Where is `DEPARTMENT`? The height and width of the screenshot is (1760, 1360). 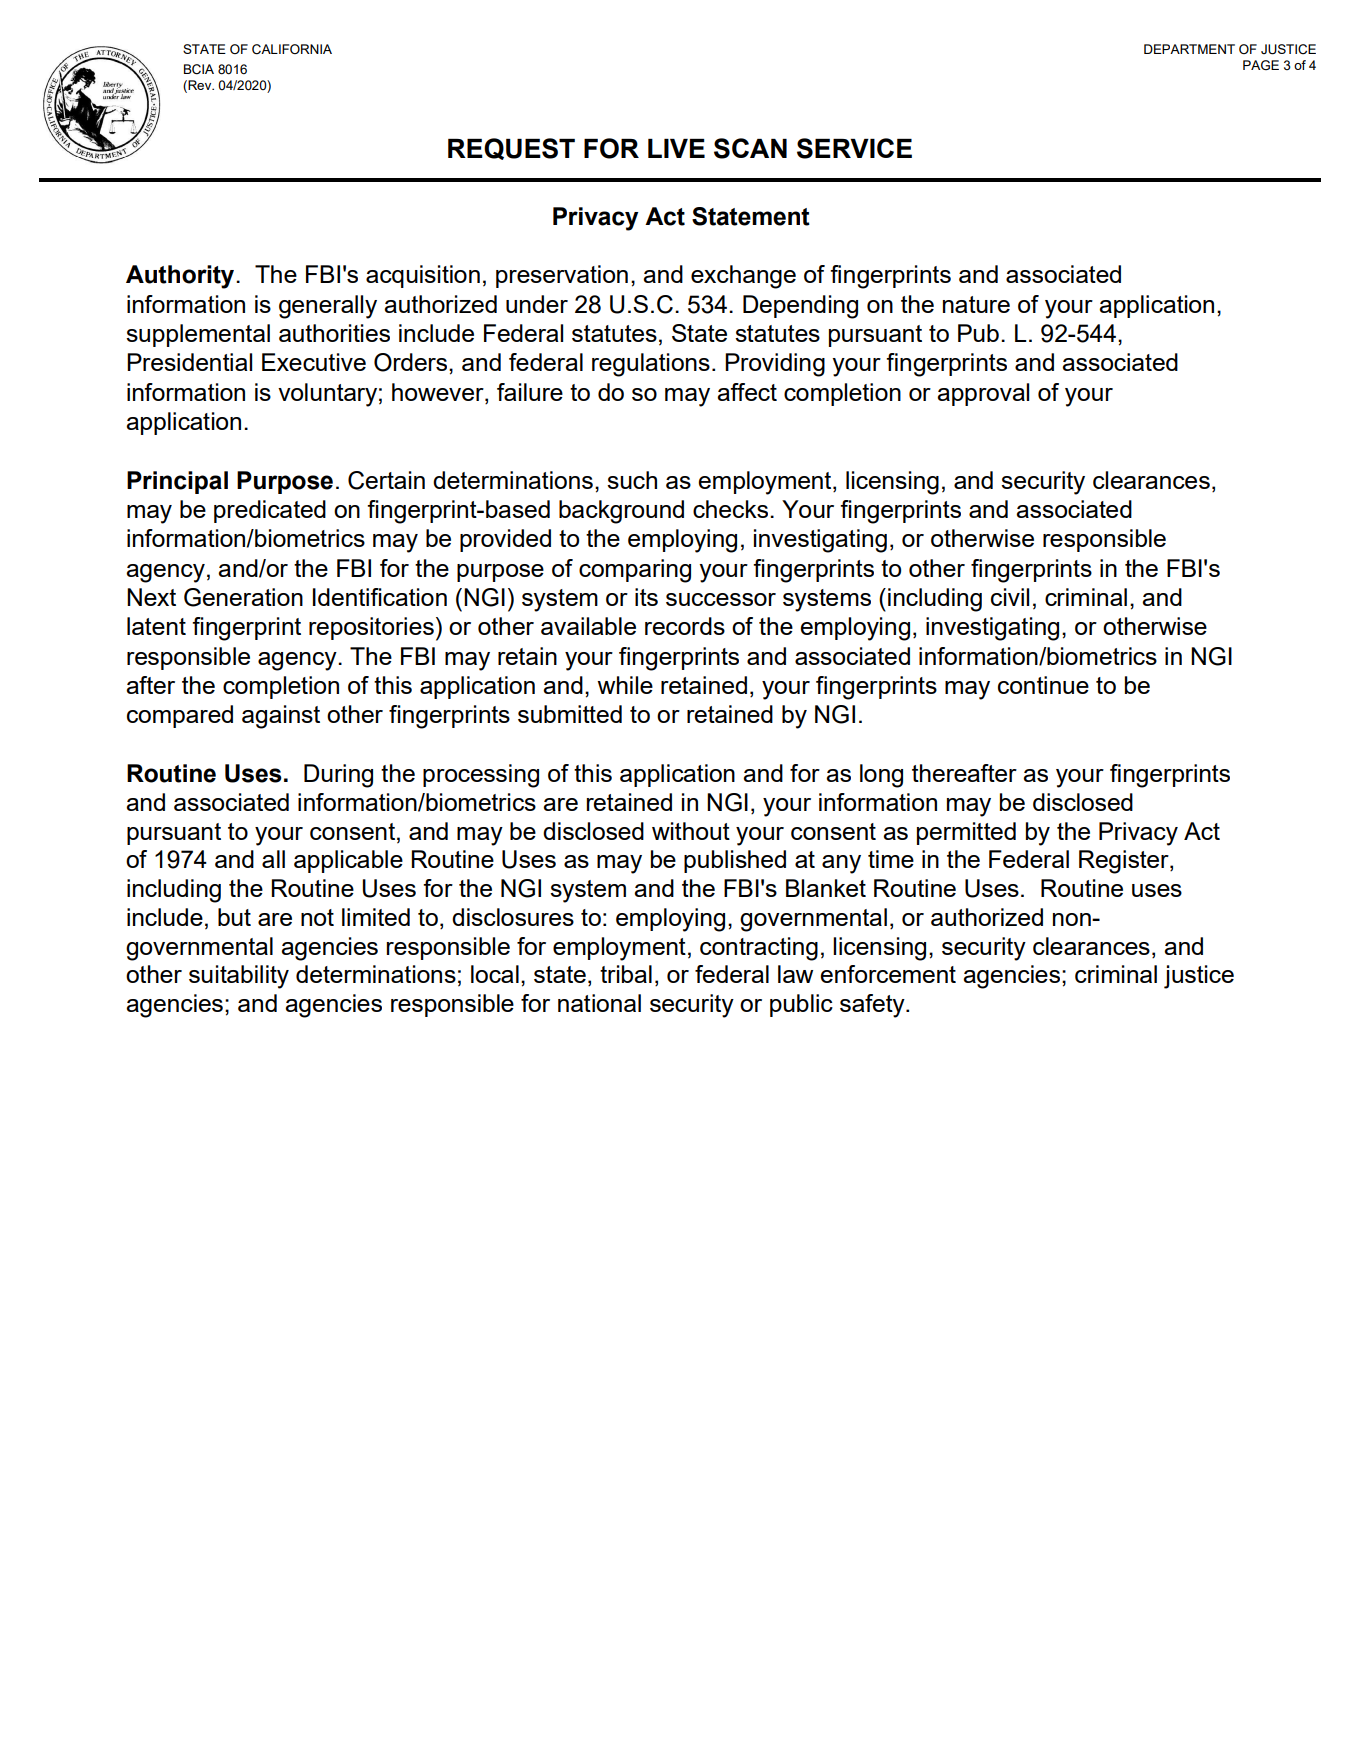
DEPARTMENT is located at coordinates (1189, 49).
